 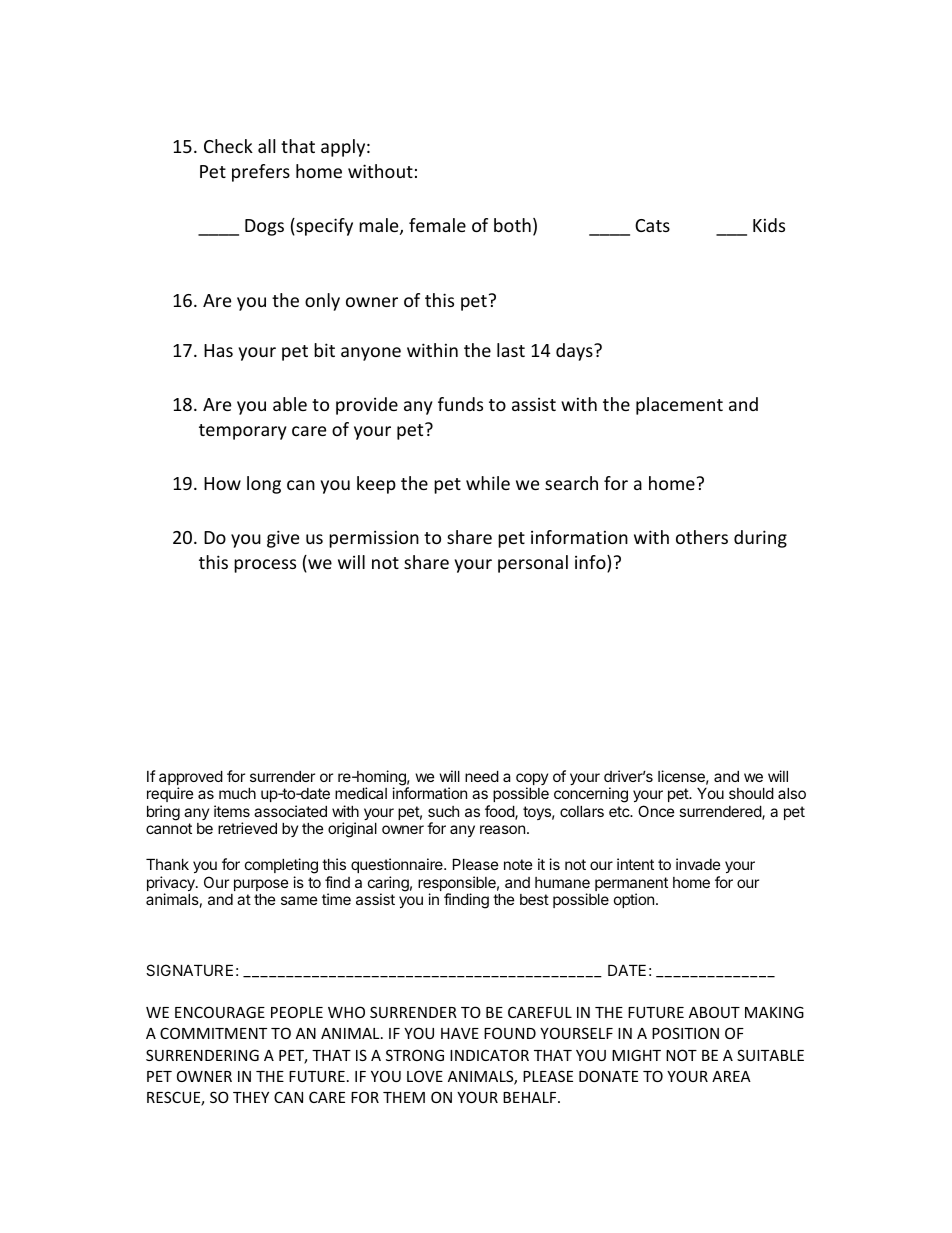 What do you see at coordinates (251, 1097) in the page?
I see `THEY` at bounding box center [251, 1097].
